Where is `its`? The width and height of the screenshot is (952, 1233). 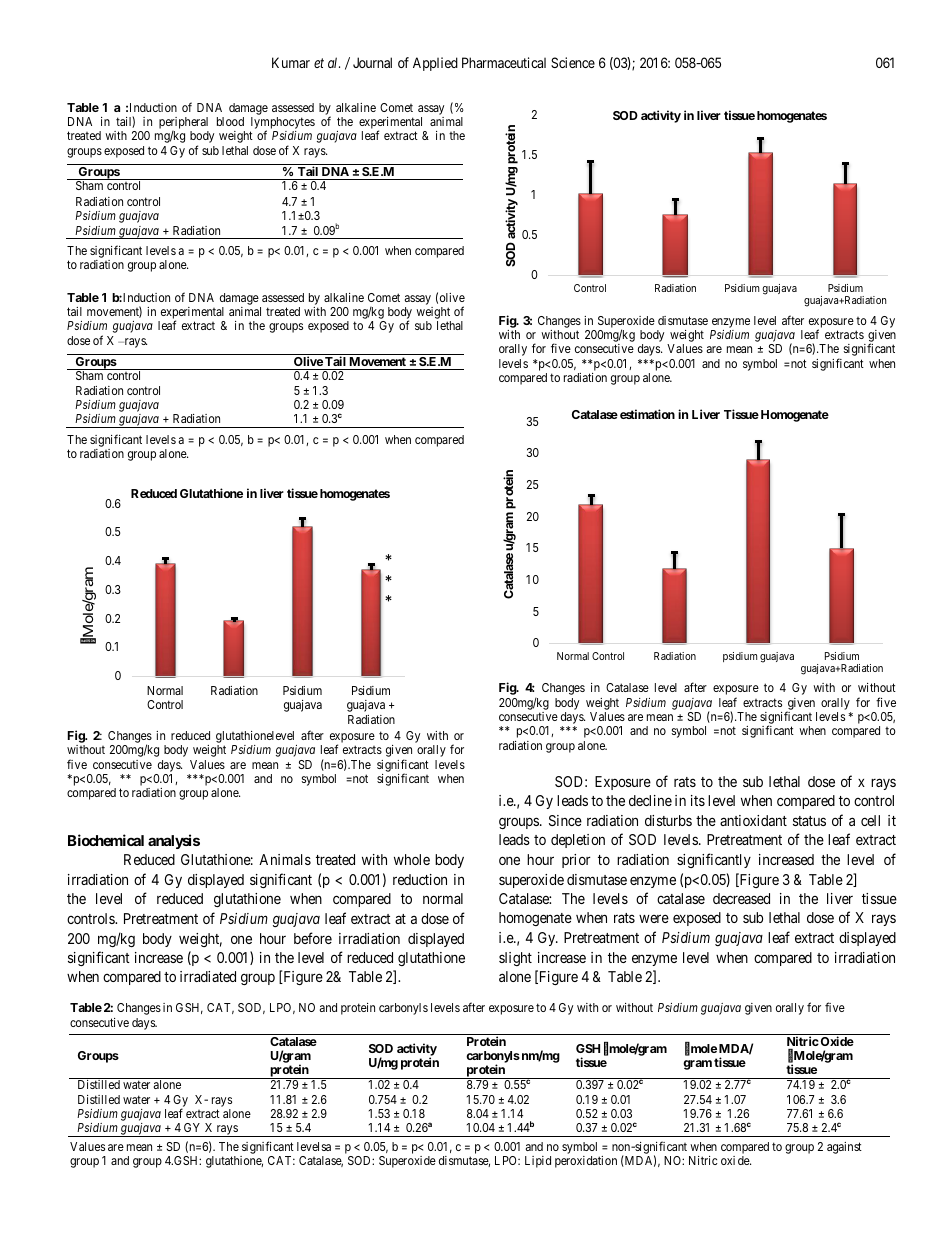
its is located at coordinates (698, 800).
